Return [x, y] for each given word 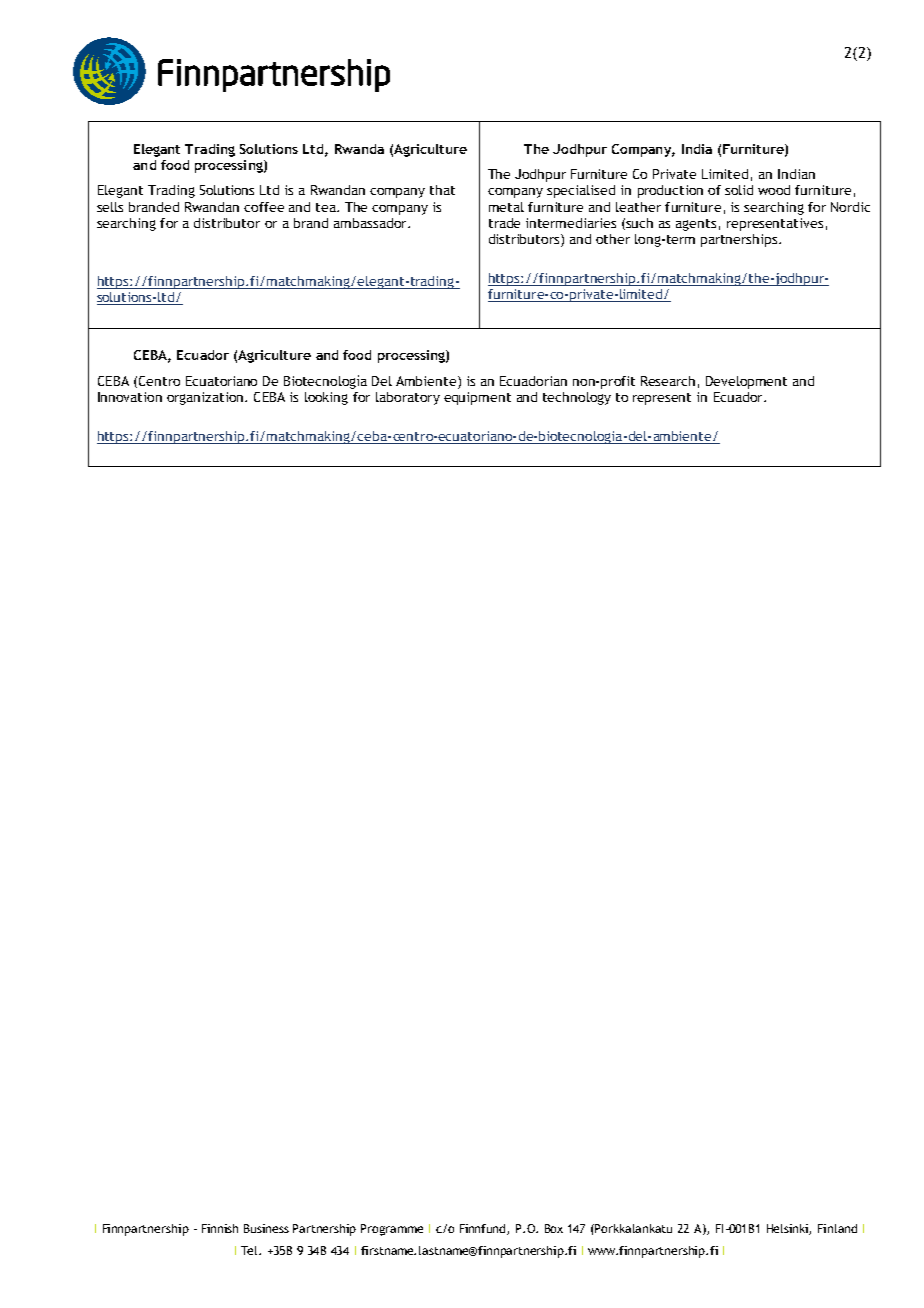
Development [746, 382]
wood [774, 190]
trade [504, 223]
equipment [477, 398]
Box [554, 1228]
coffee [264, 207]
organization [206, 398]
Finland [837, 1228]
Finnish [220, 1228]
